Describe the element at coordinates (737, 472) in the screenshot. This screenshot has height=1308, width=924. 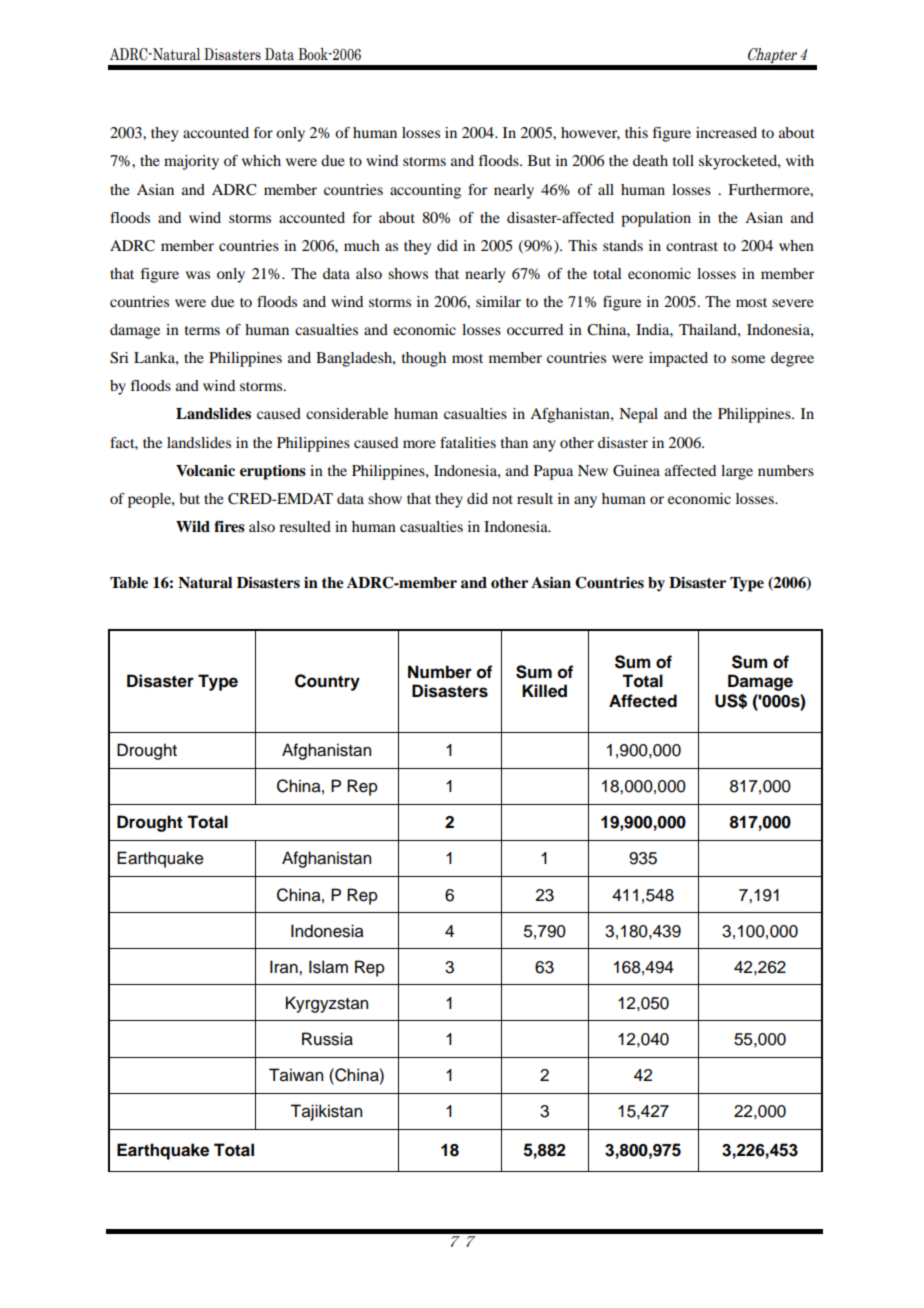
I see `large` at that location.
